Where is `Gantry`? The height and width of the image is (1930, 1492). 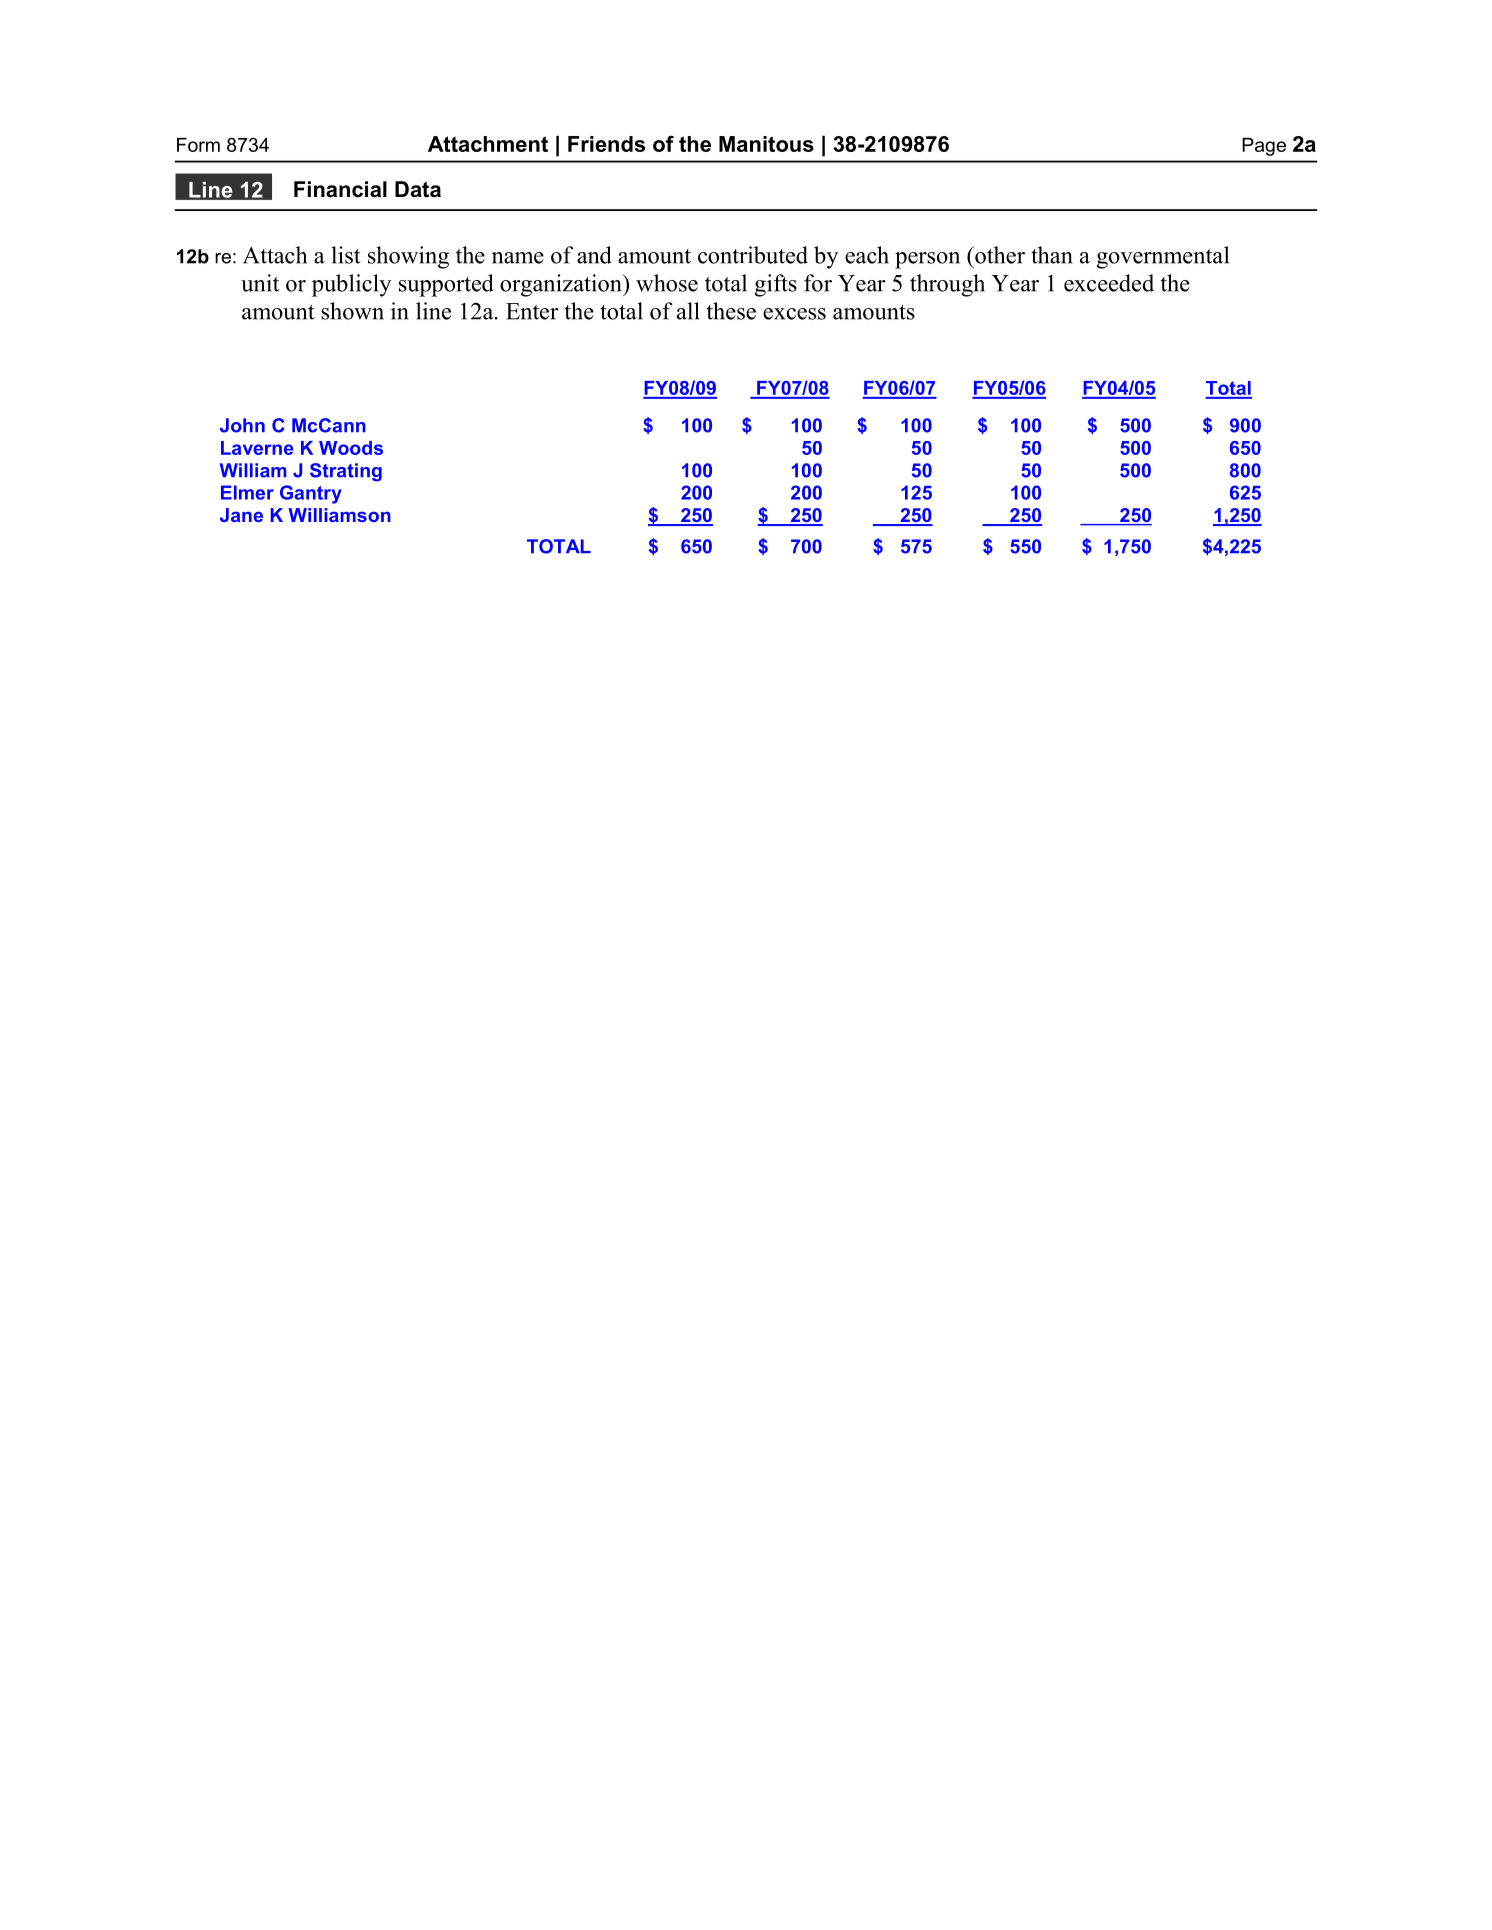 Gantry is located at coordinates (311, 494).
